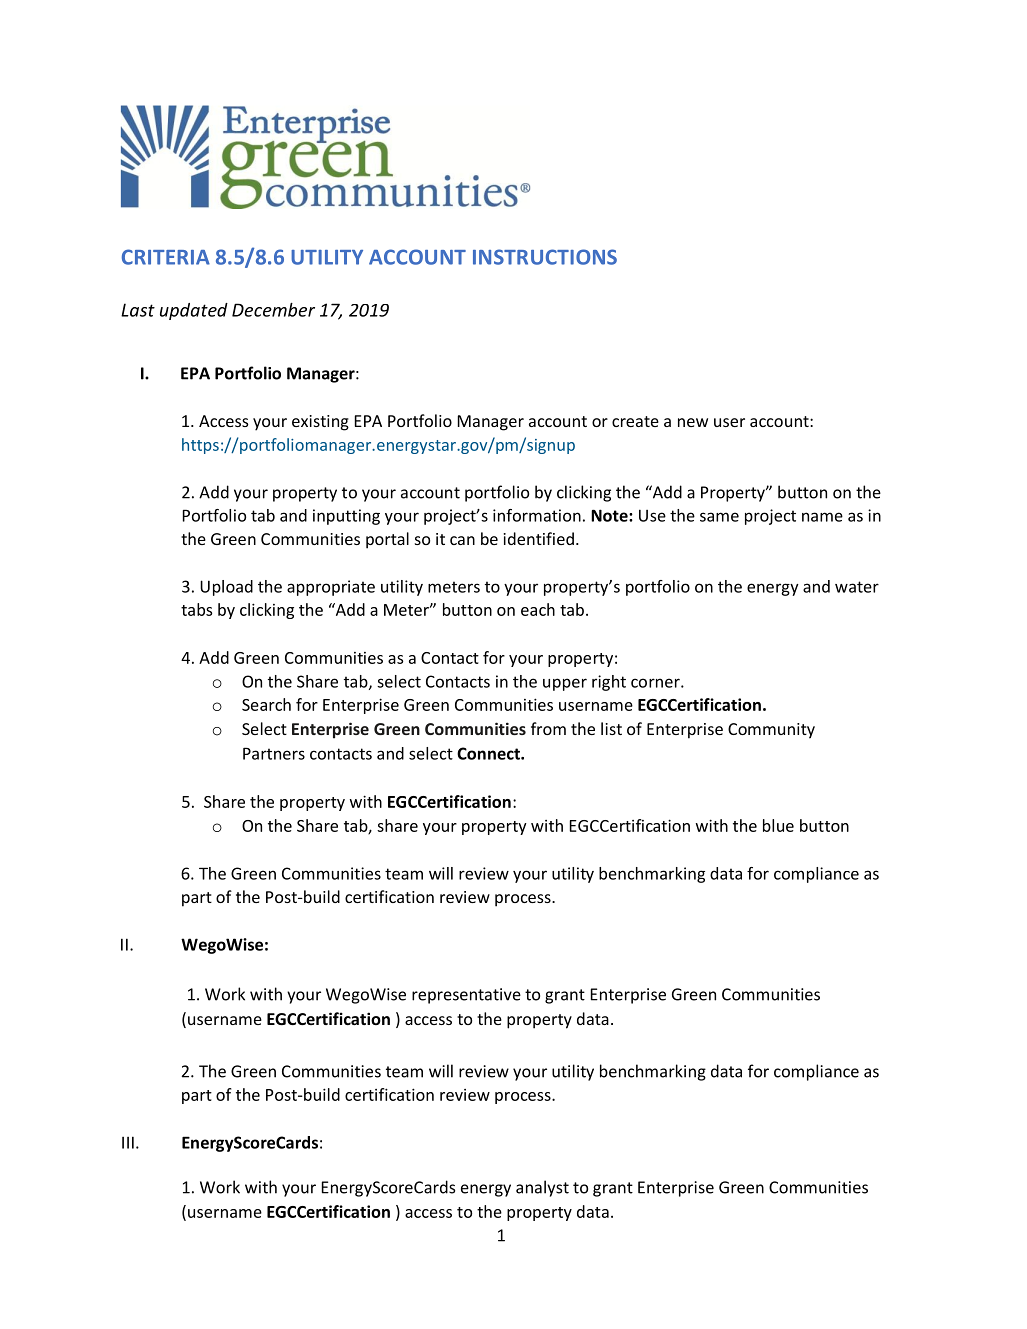 The height and width of the screenshot is (1329, 1027). What do you see at coordinates (128, 1142) in the screenshot?
I see `III` at bounding box center [128, 1142].
